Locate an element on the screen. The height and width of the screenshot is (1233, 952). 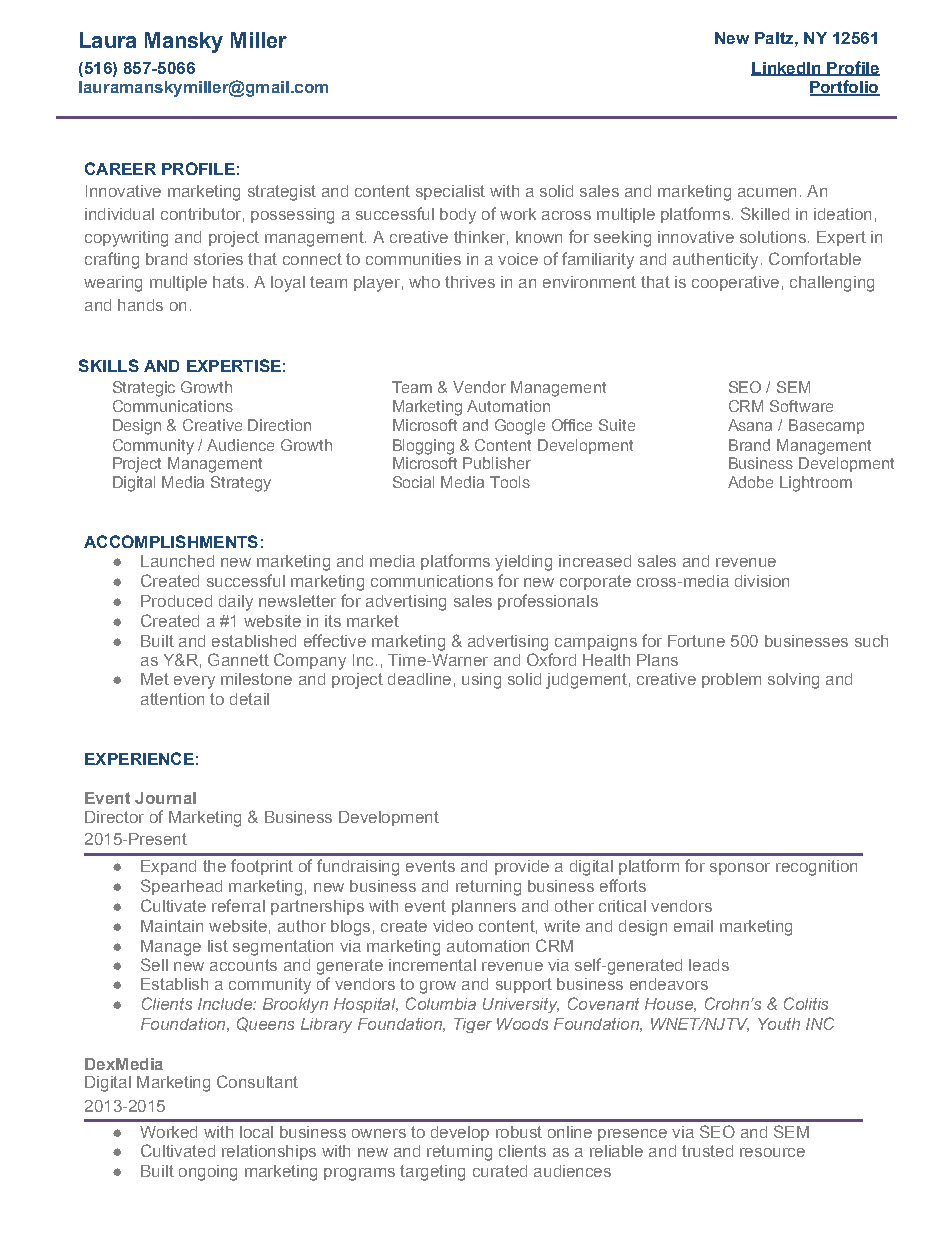
provide is located at coordinates (522, 867).
